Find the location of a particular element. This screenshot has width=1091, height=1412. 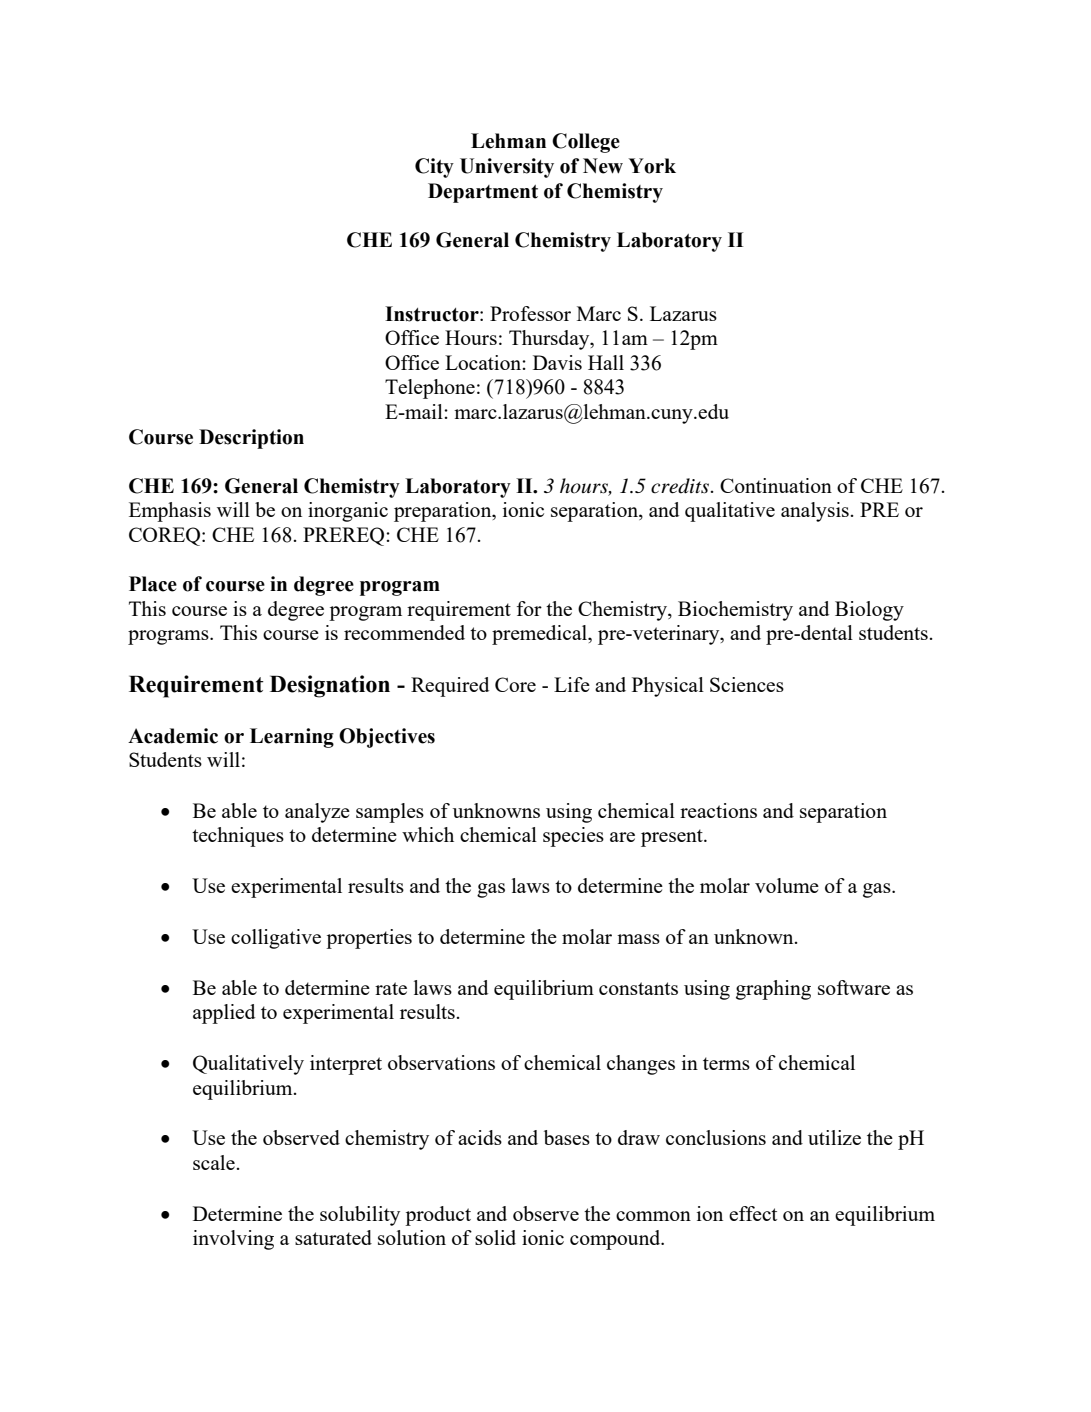

York is located at coordinates (652, 166).
